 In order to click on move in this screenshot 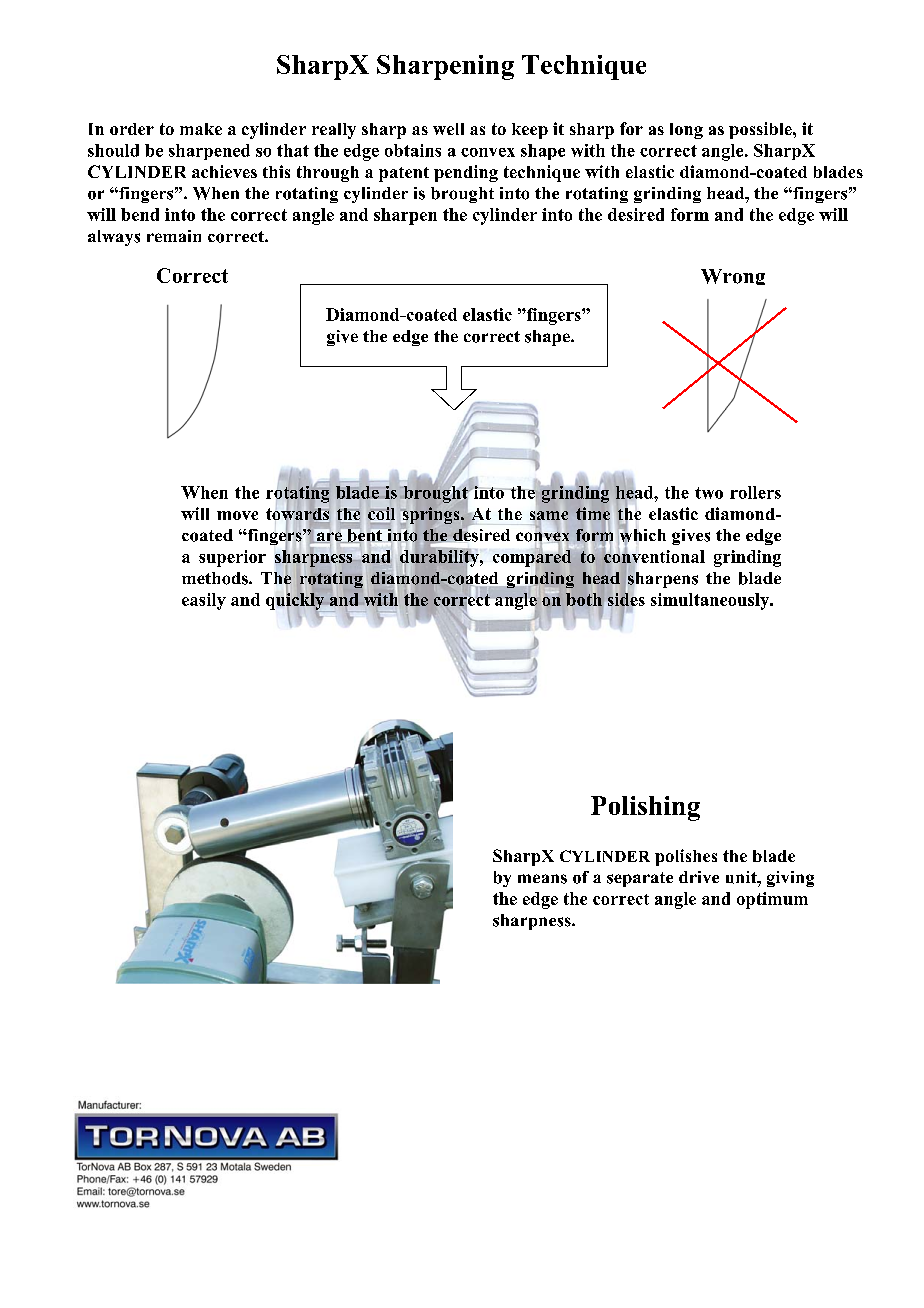, I will do `click(237, 515)`.
